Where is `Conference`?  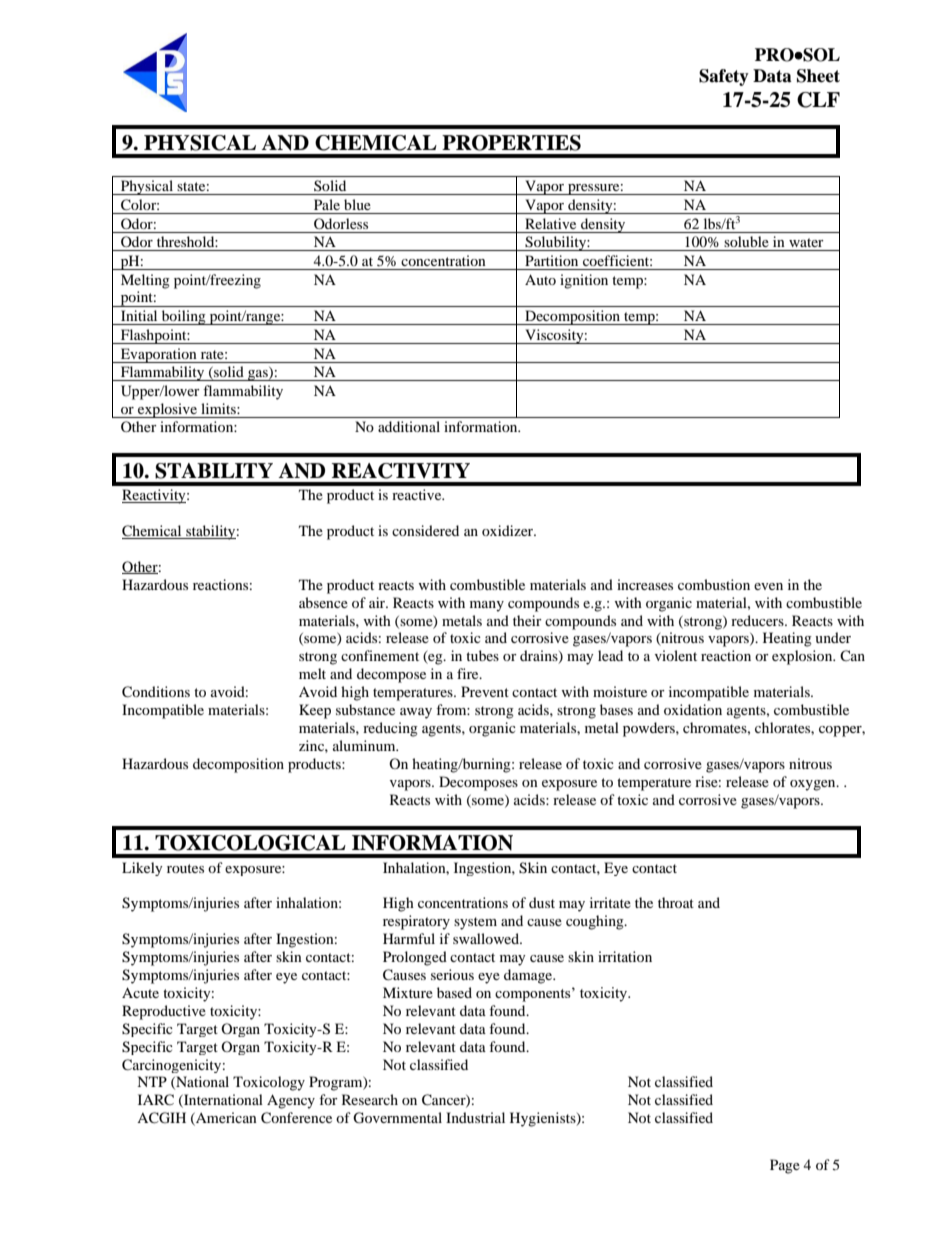
Conference is located at coordinates (296, 1118).
